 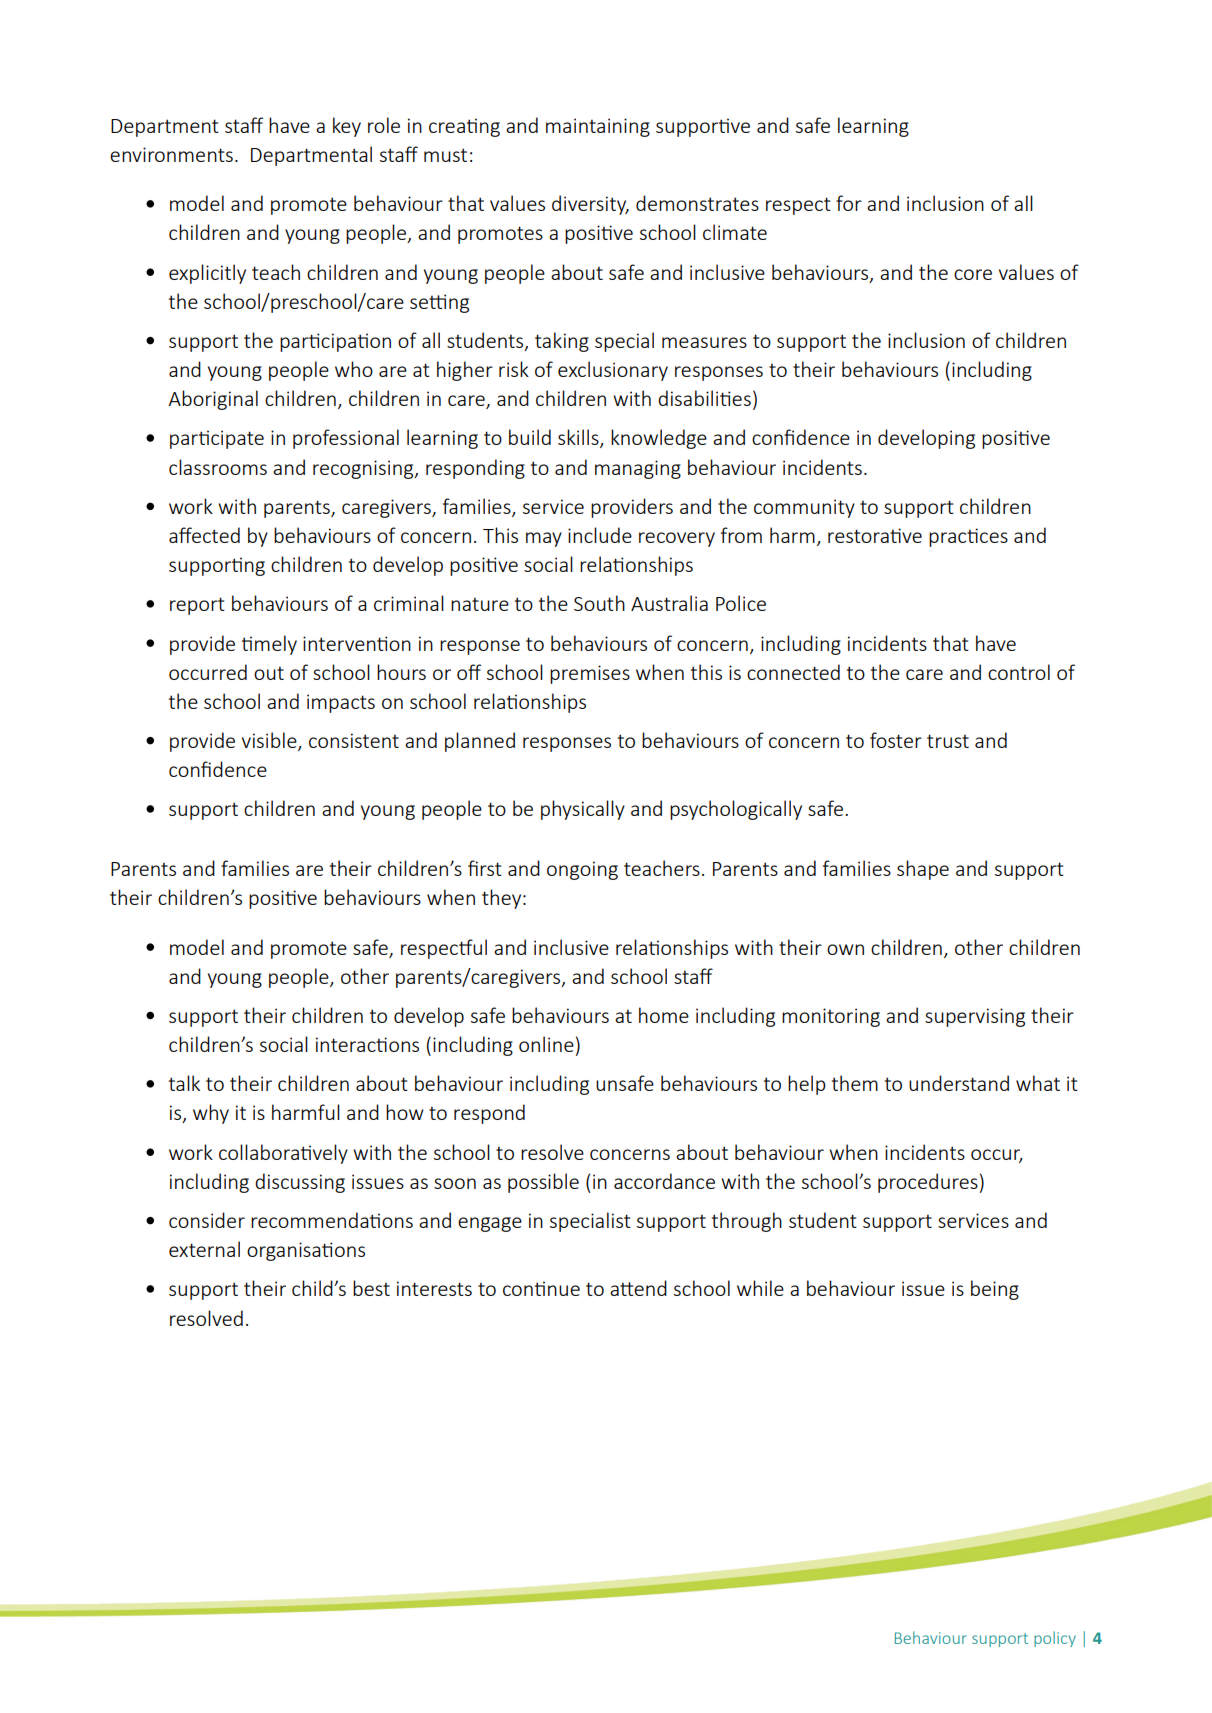 What do you see at coordinates (347, 127) in the document?
I see `key` at bounding box center [347, 127].
